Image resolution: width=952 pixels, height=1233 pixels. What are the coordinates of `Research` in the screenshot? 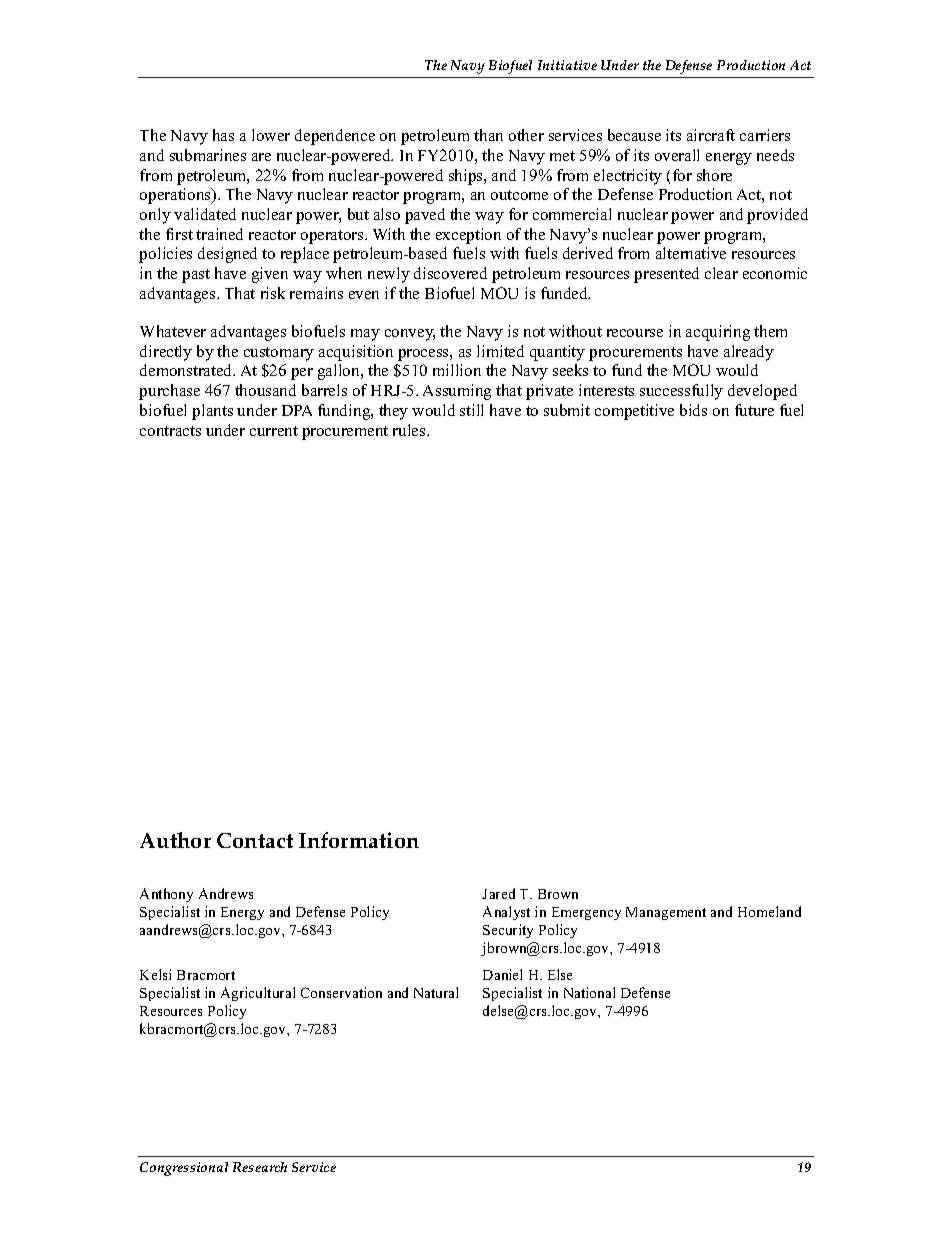 It's located at (260, 1167).
